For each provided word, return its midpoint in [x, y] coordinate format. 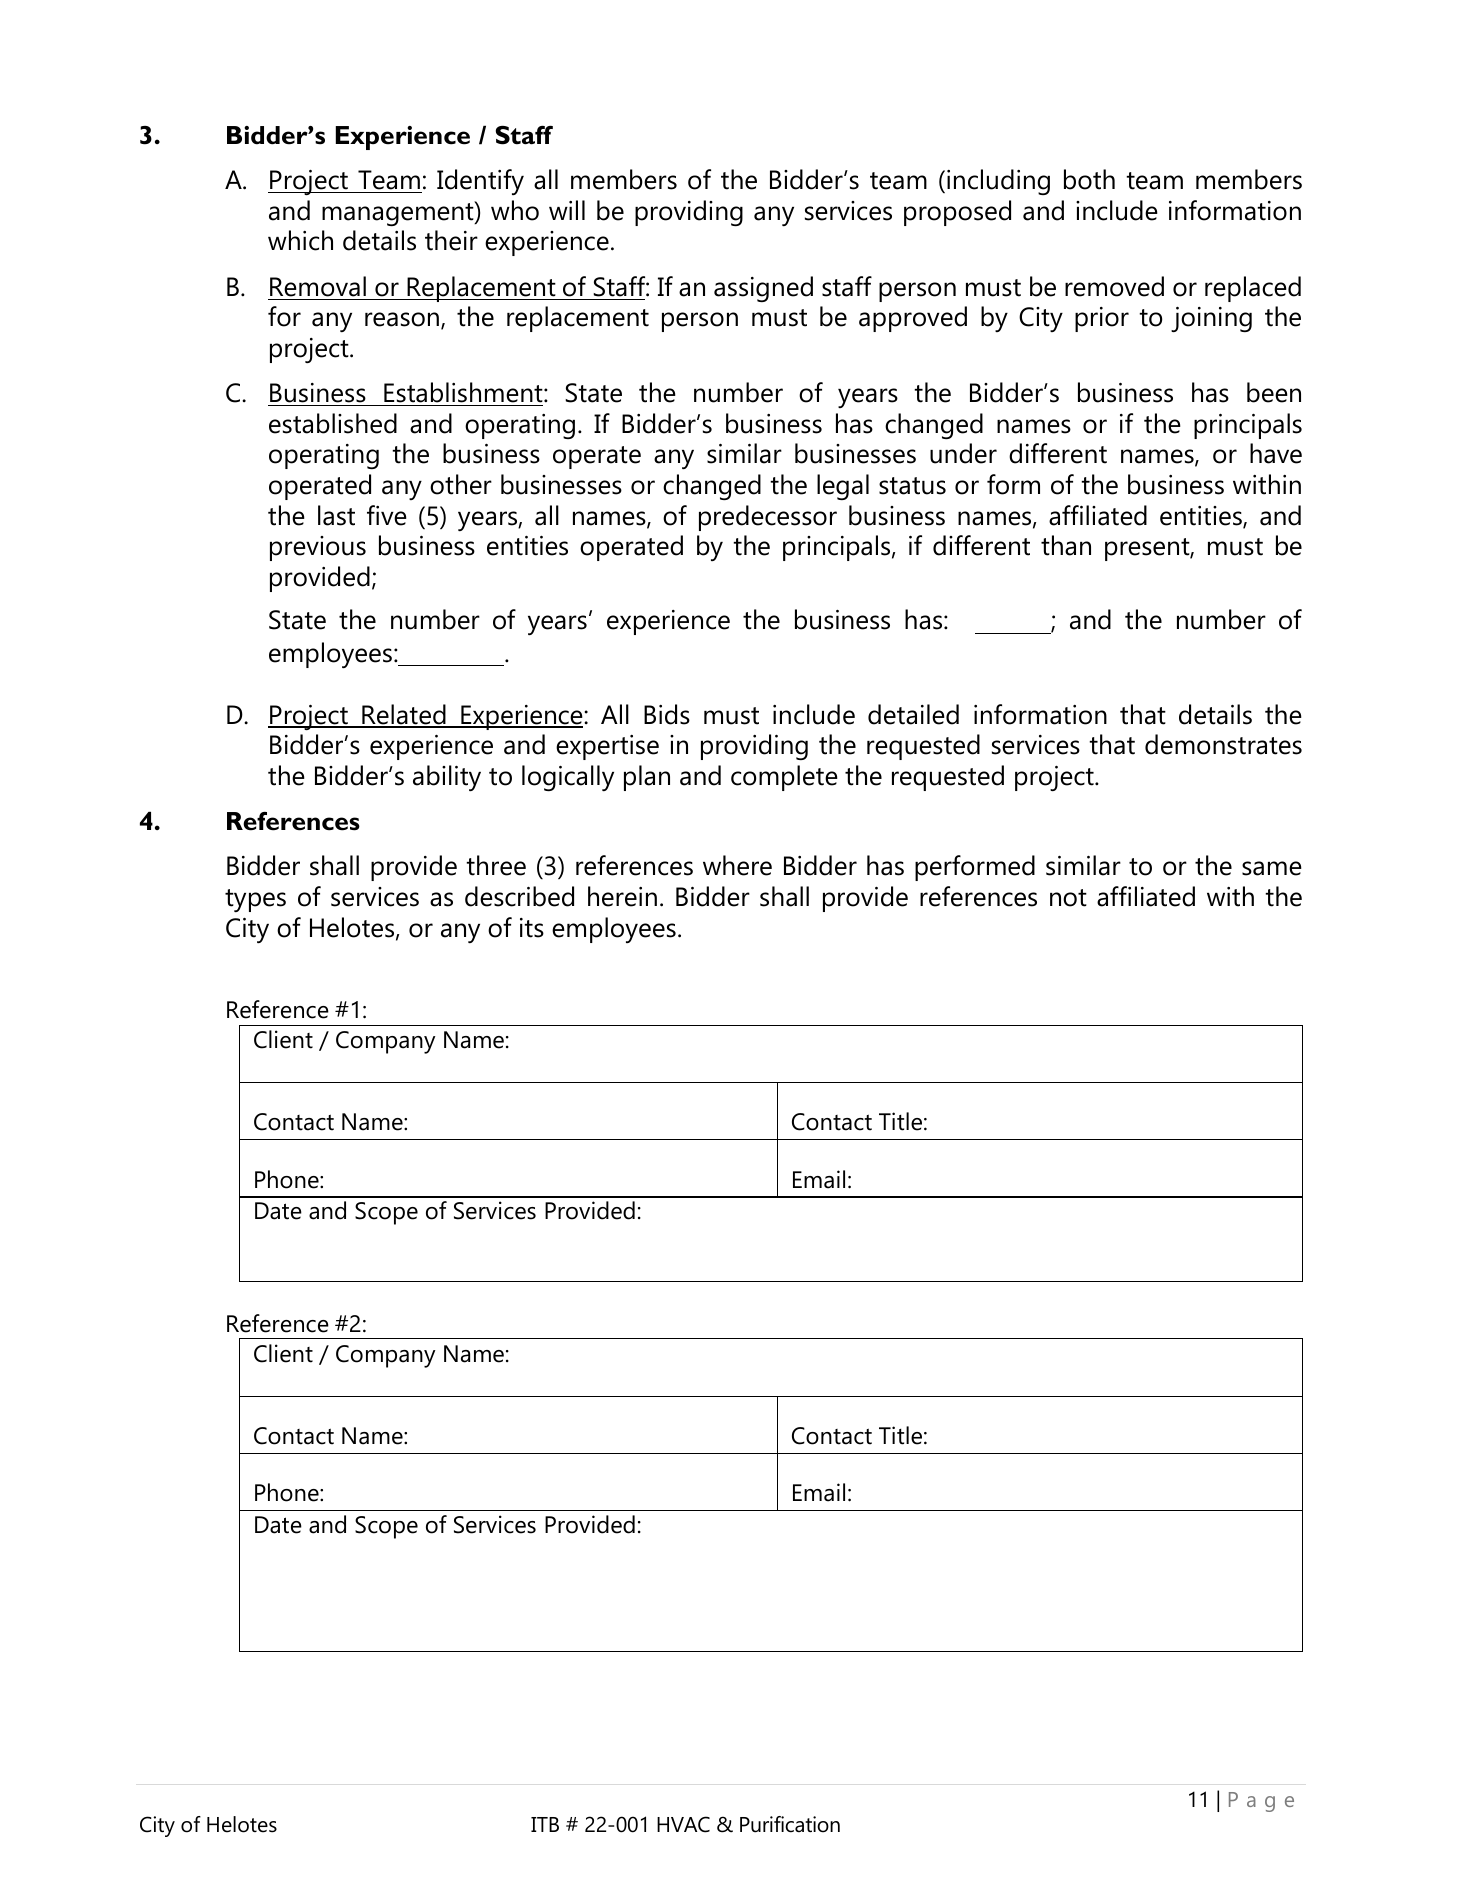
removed [1114, 286]
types [255, 900]
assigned [763, 289]
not [1068, 898]
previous [318, 548]
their [451, 240]
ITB [545, 1824]
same [1272, 868]
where [737, 865]
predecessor [768, 518]
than [1066, 545]
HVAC [683, 1824]
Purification [790, 1824]
